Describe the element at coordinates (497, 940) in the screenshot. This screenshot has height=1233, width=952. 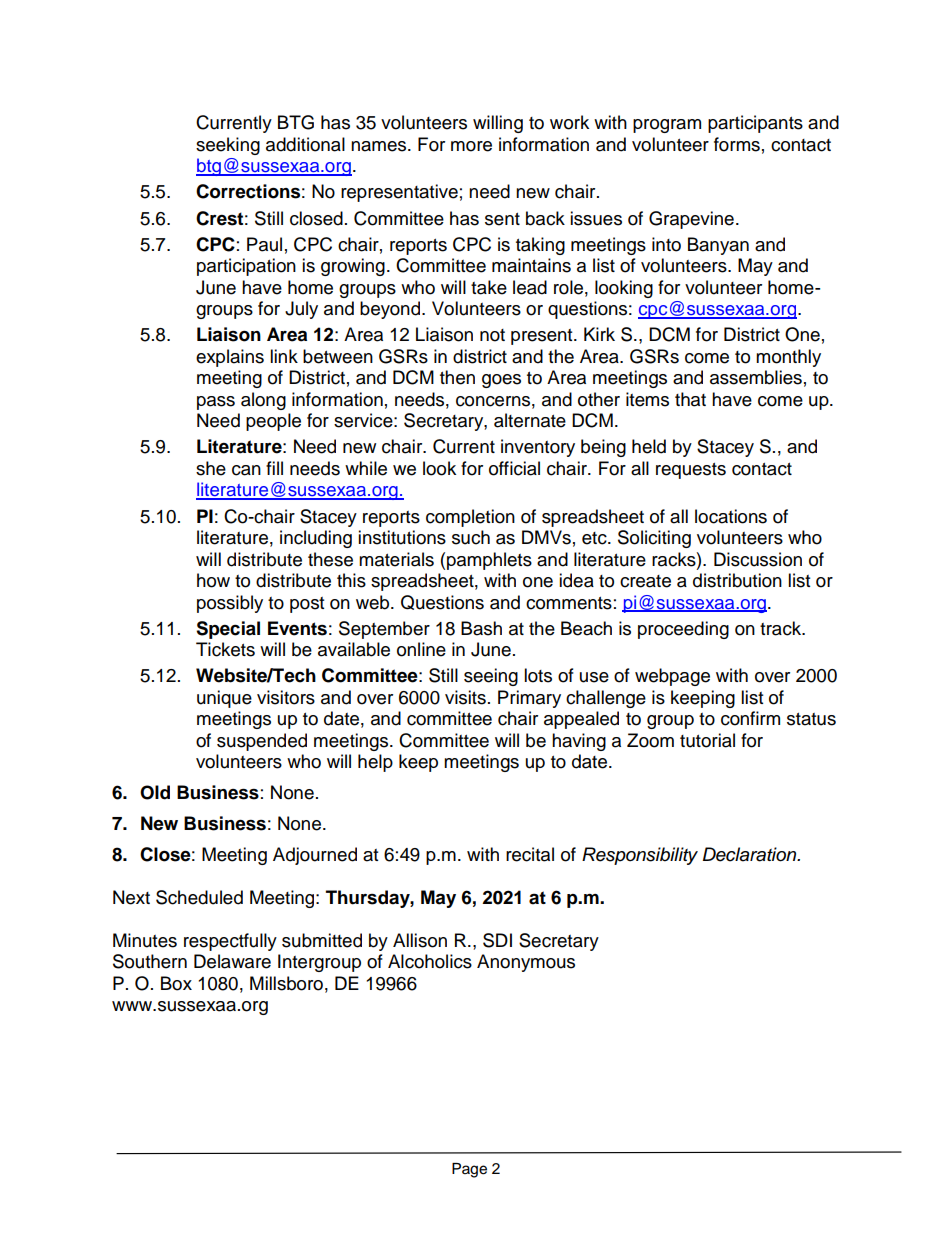
I see `SDI` at that location.
